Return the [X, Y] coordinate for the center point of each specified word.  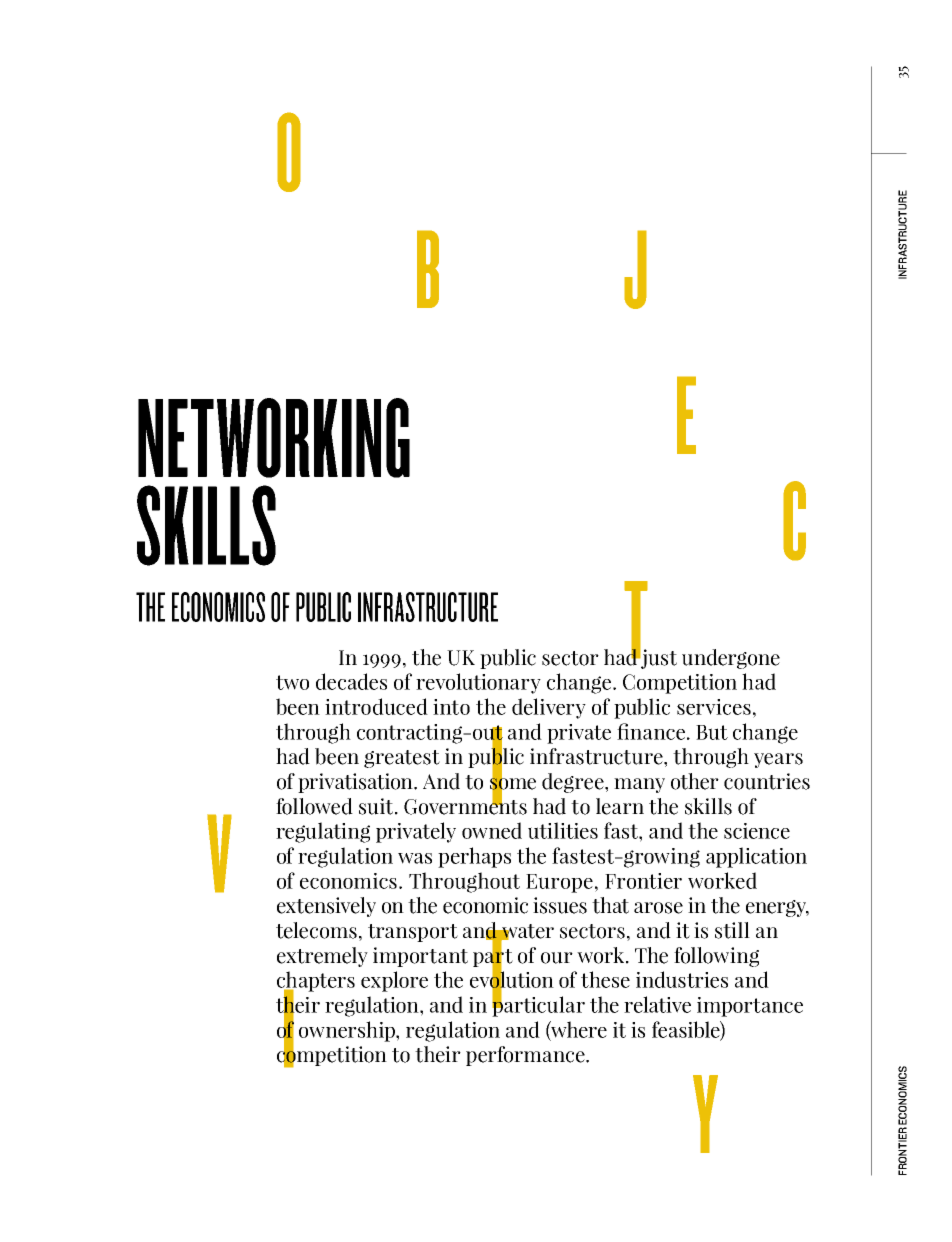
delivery [549, 708]
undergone [731, 659]
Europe [559, 883]
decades [351, 681]
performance [526, 1056]
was [415, 858]
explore [394, 981]
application [756, 857]
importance [750, 1007]
